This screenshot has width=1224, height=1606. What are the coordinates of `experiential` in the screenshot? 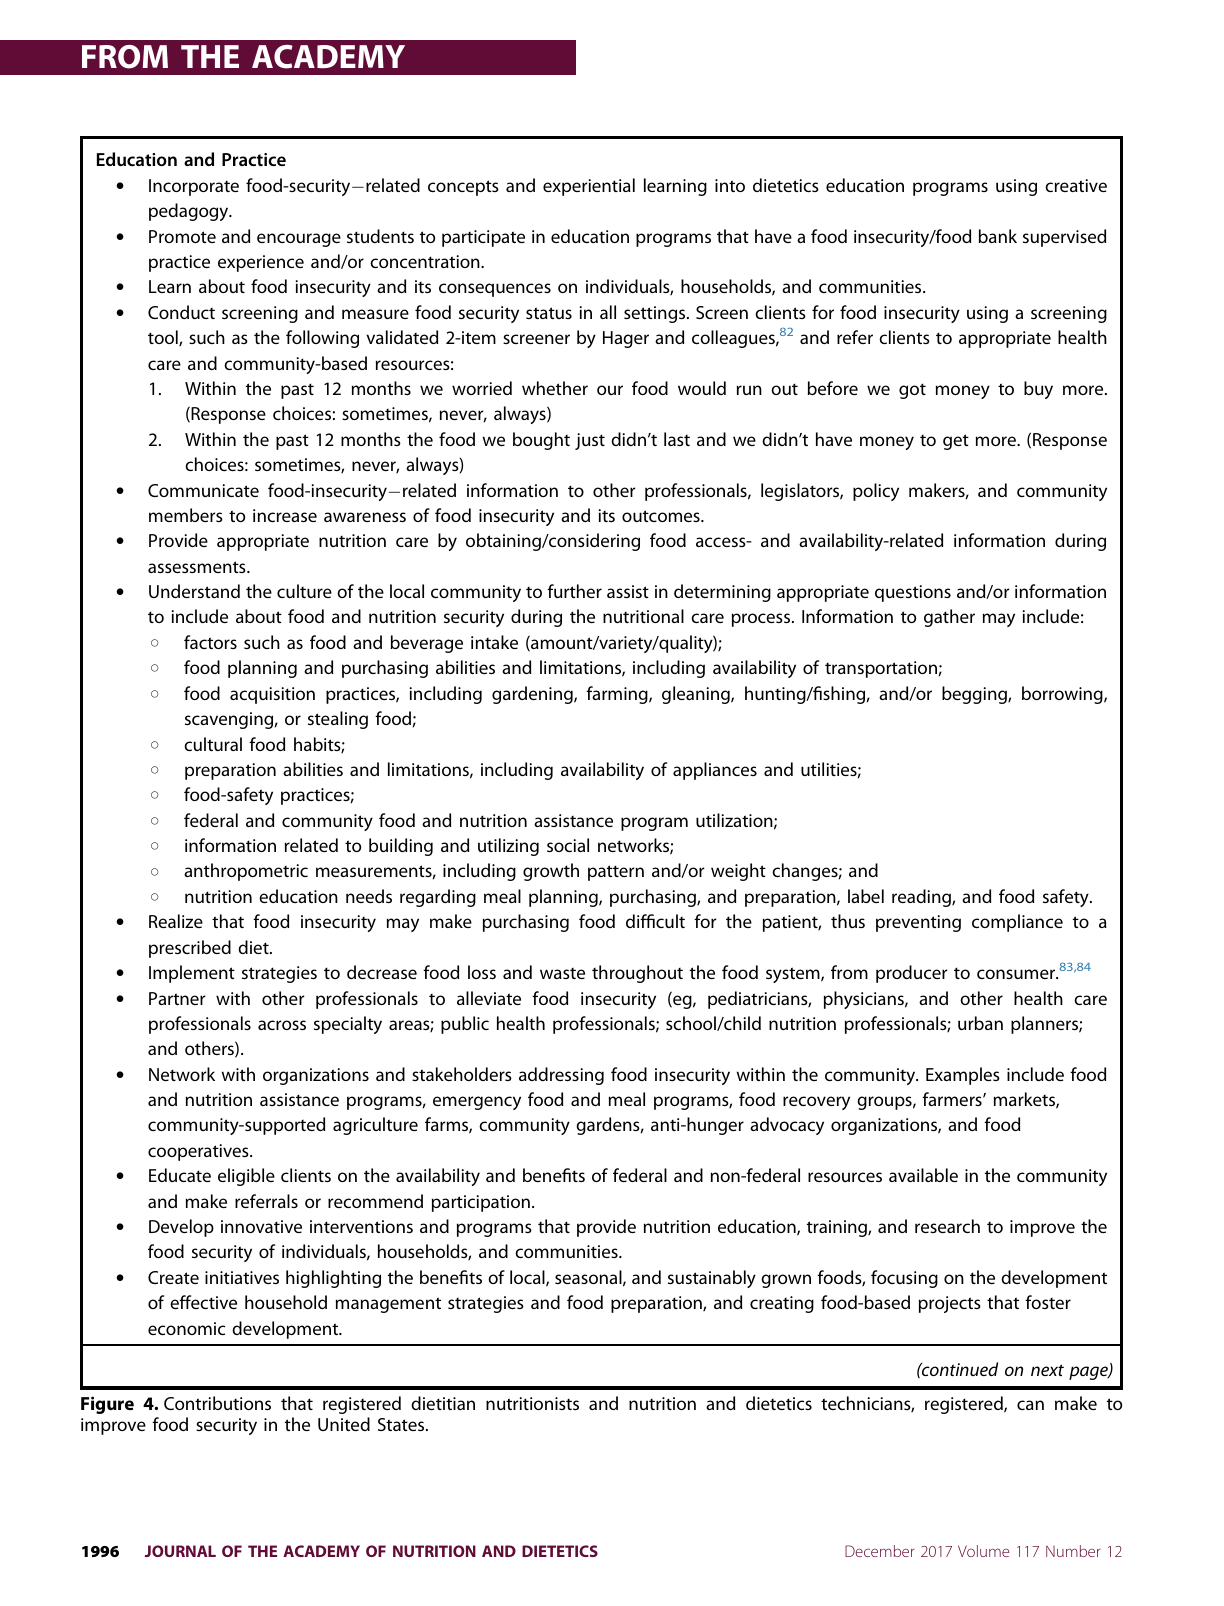 It's located at (589, 187).
